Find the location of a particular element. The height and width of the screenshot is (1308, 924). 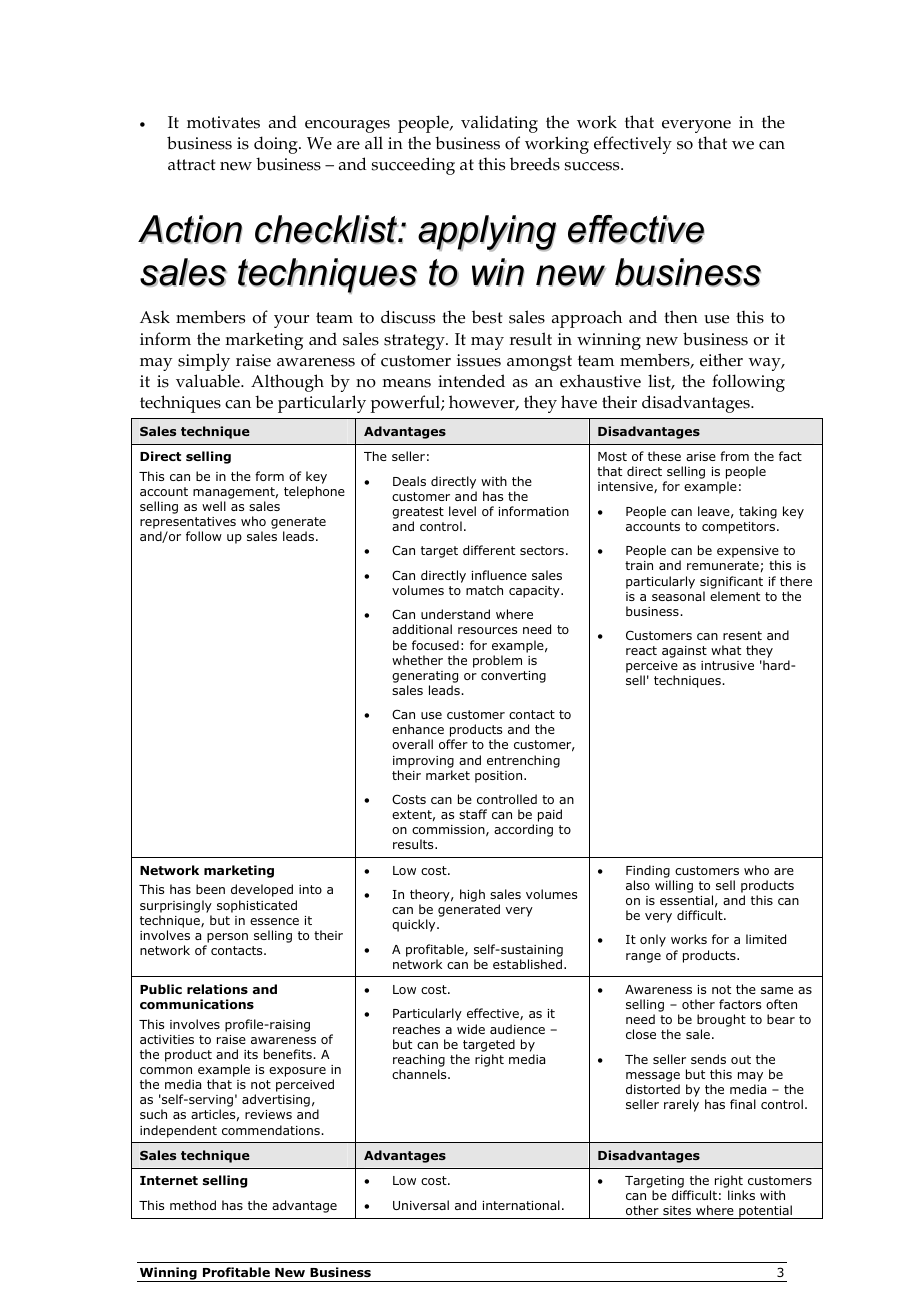

level is located at coordinates (462, 511).
